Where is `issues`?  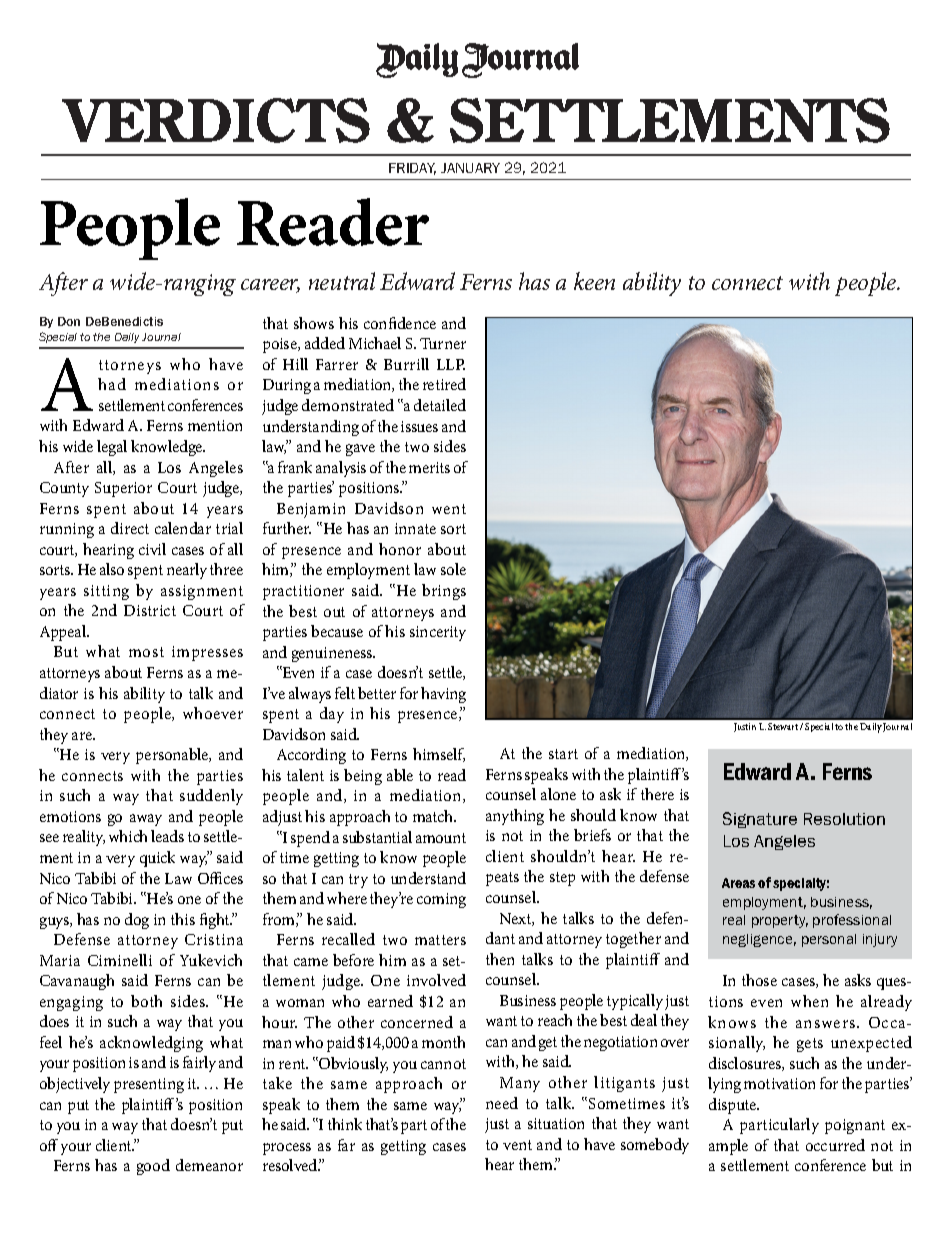 issues is located at coordinates (419, 426).
